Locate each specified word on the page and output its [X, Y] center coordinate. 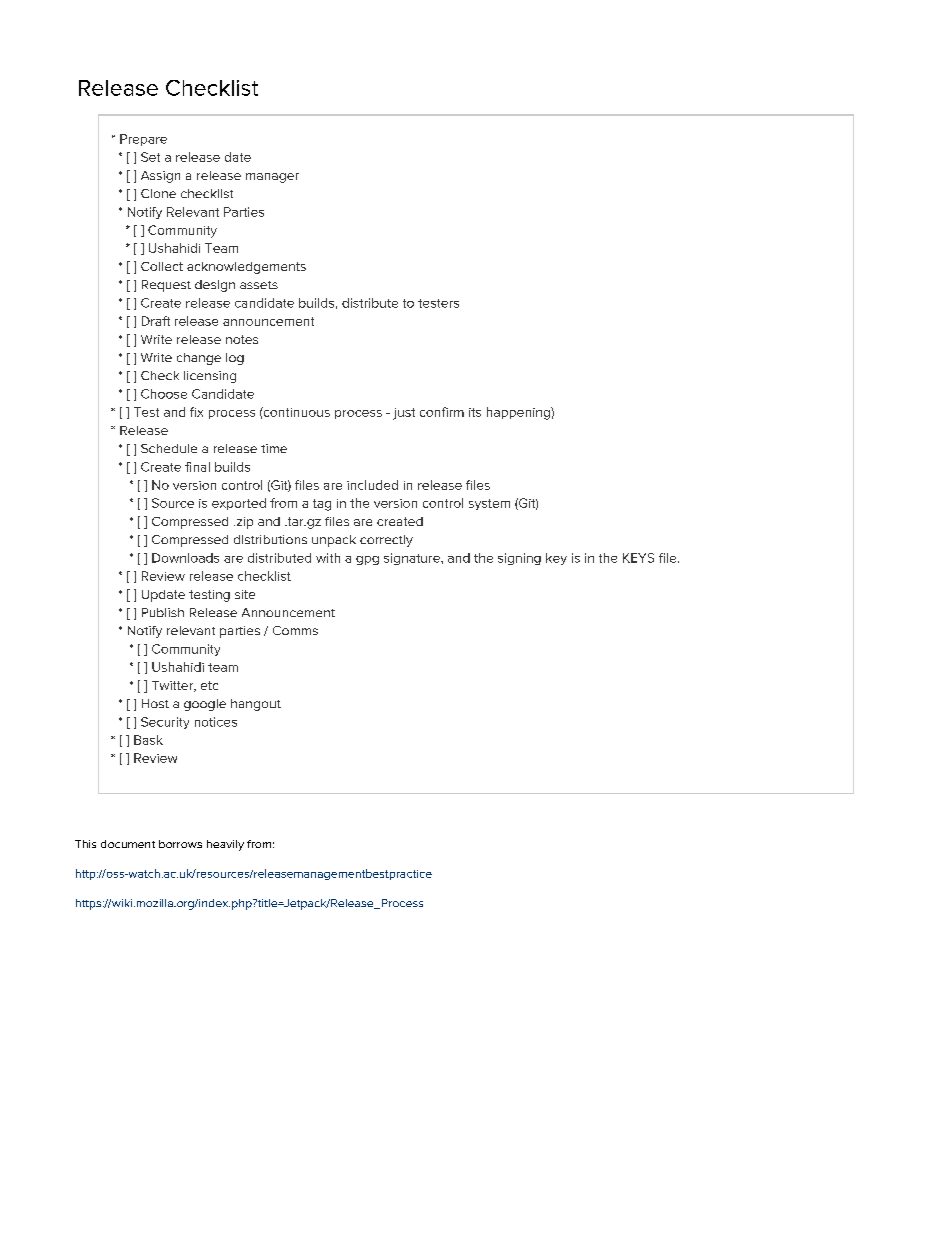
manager [272, 178]
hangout [256, 705]
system [489, 504]
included [372, 485]
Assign [160, 177]
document [128, 844]
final [197, 467]
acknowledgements [246, 268]
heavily [225, 845]
